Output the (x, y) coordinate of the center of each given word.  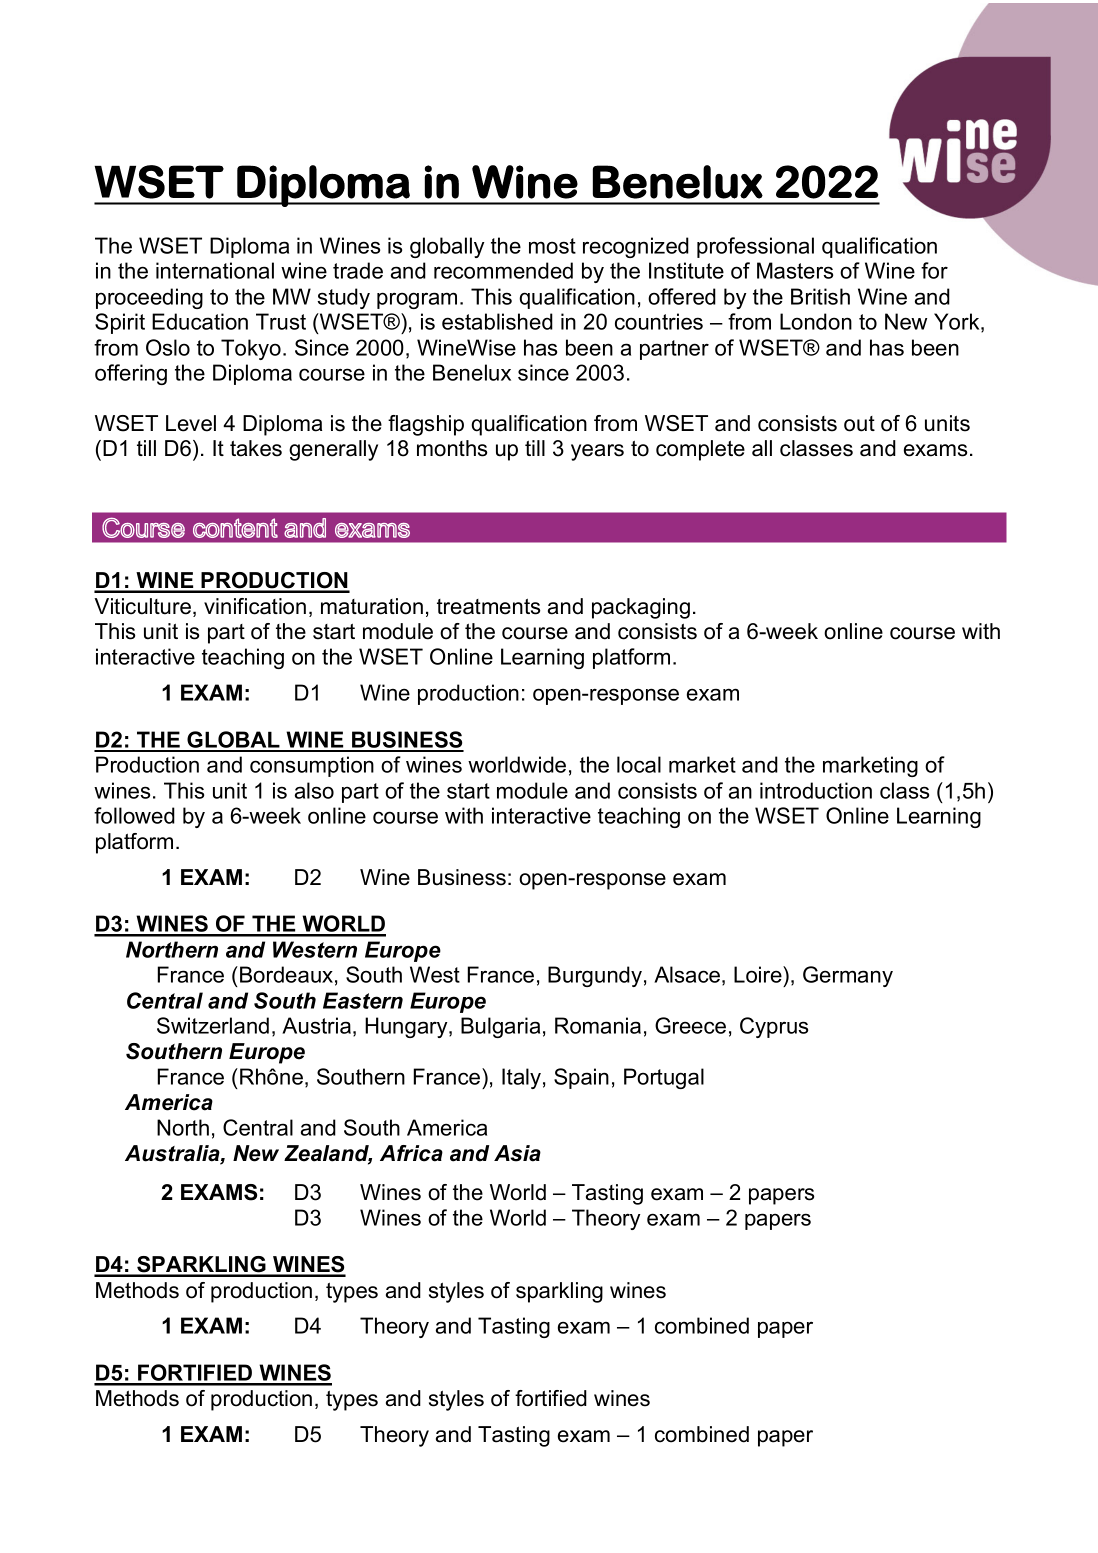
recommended (503, 270)
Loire (759, 974)
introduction (816, 790)
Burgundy (595, 976)
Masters (795, 270)
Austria (316, 1025)
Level (191, 423)
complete (700, 450)
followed (134, 815)
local (639, 764)
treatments (488, 606)
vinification (255, 606)
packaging (641, 608)
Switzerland (213, 1025)
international (215, 270)
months (452, 448)
